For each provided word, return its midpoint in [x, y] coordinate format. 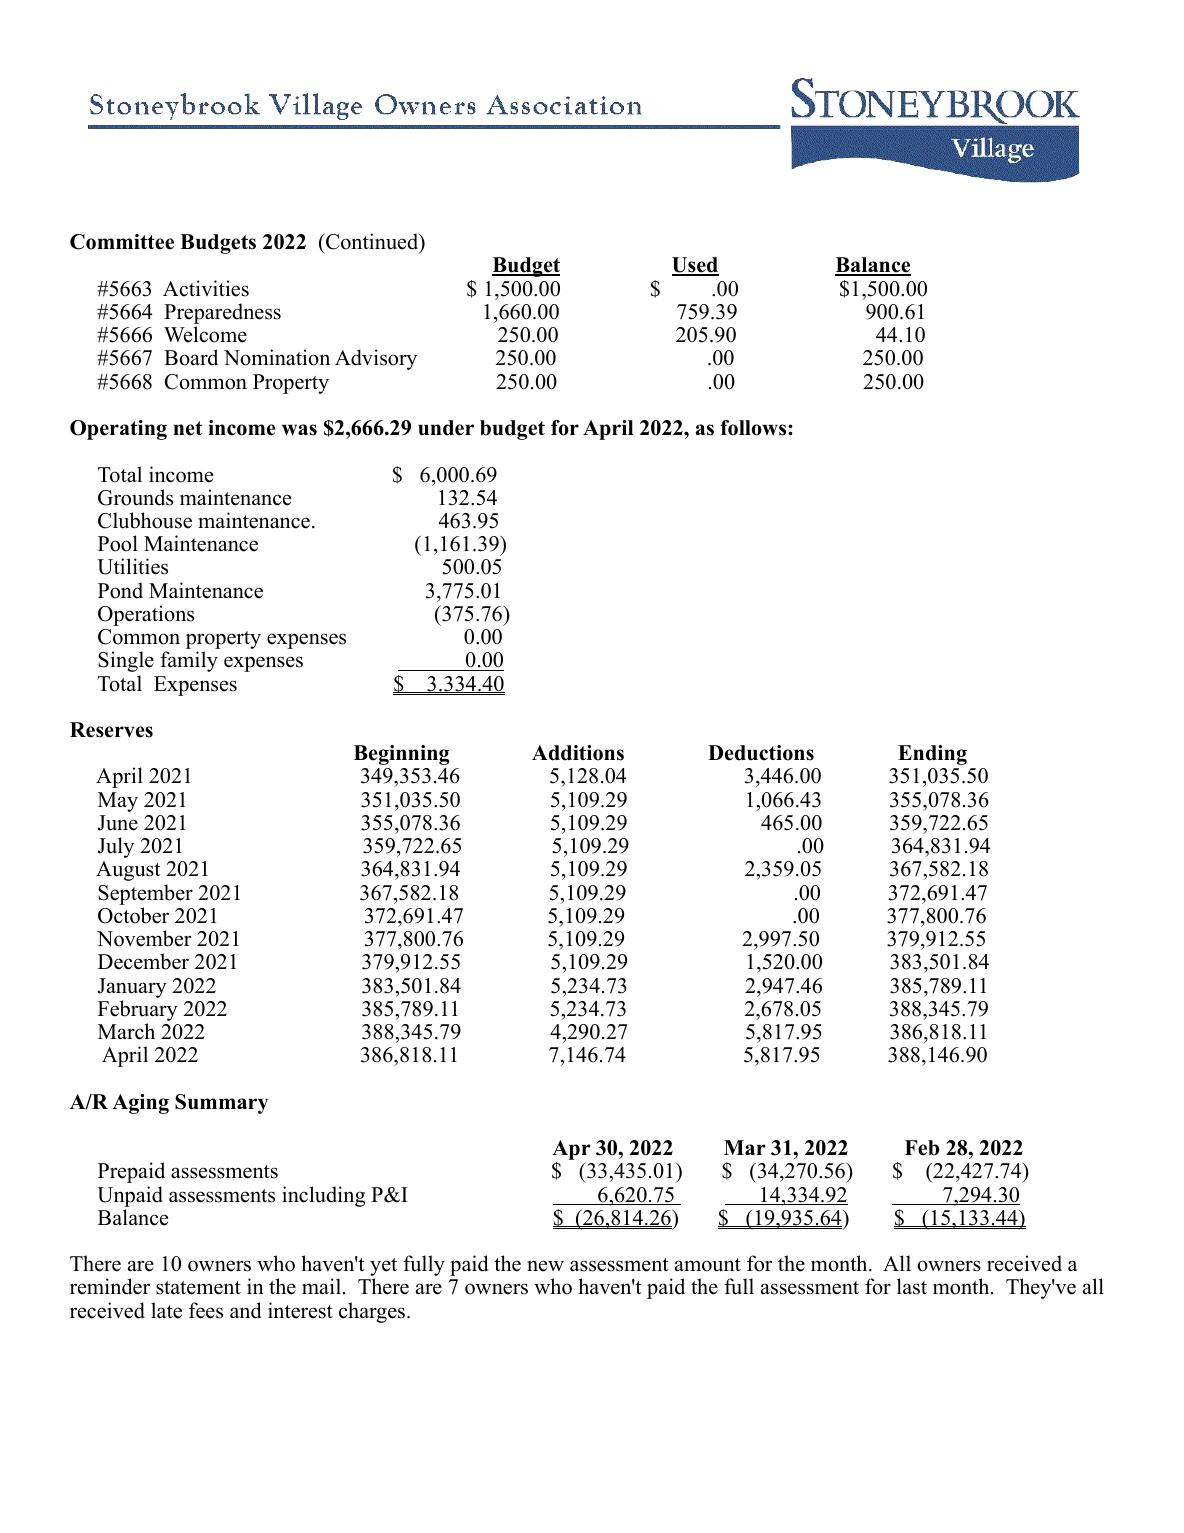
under [446, 428]
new [545, 1266]
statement [198, 1288]
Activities [206, 288]
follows [754, 428]
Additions [578, 753]
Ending [932, 755]
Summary [221, 1104]
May [118, 802]
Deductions [761, 753]
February [138, 1010]
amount [708, 1265]
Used [695, 266]
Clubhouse [145, 520]
